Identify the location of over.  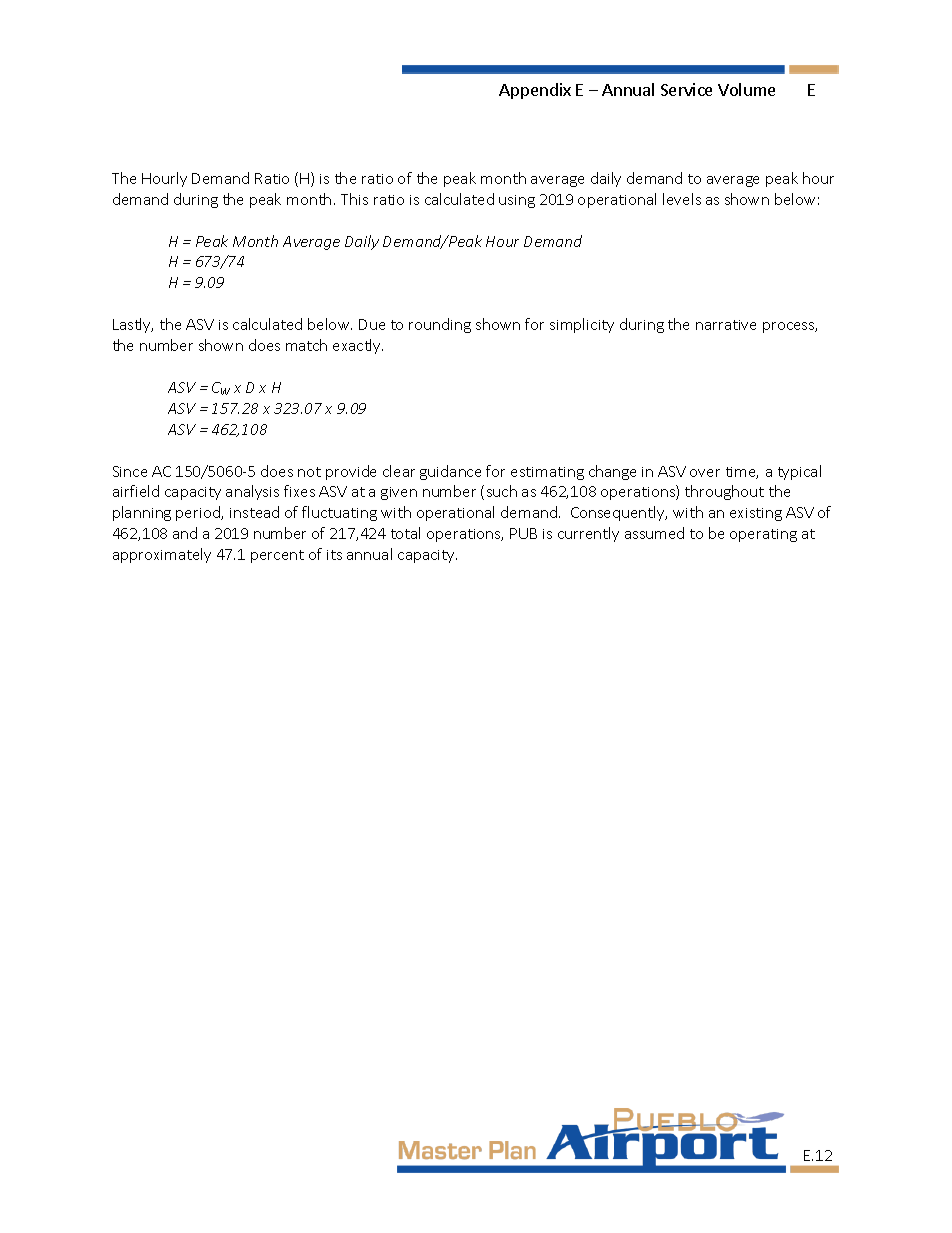
(705, 473).
